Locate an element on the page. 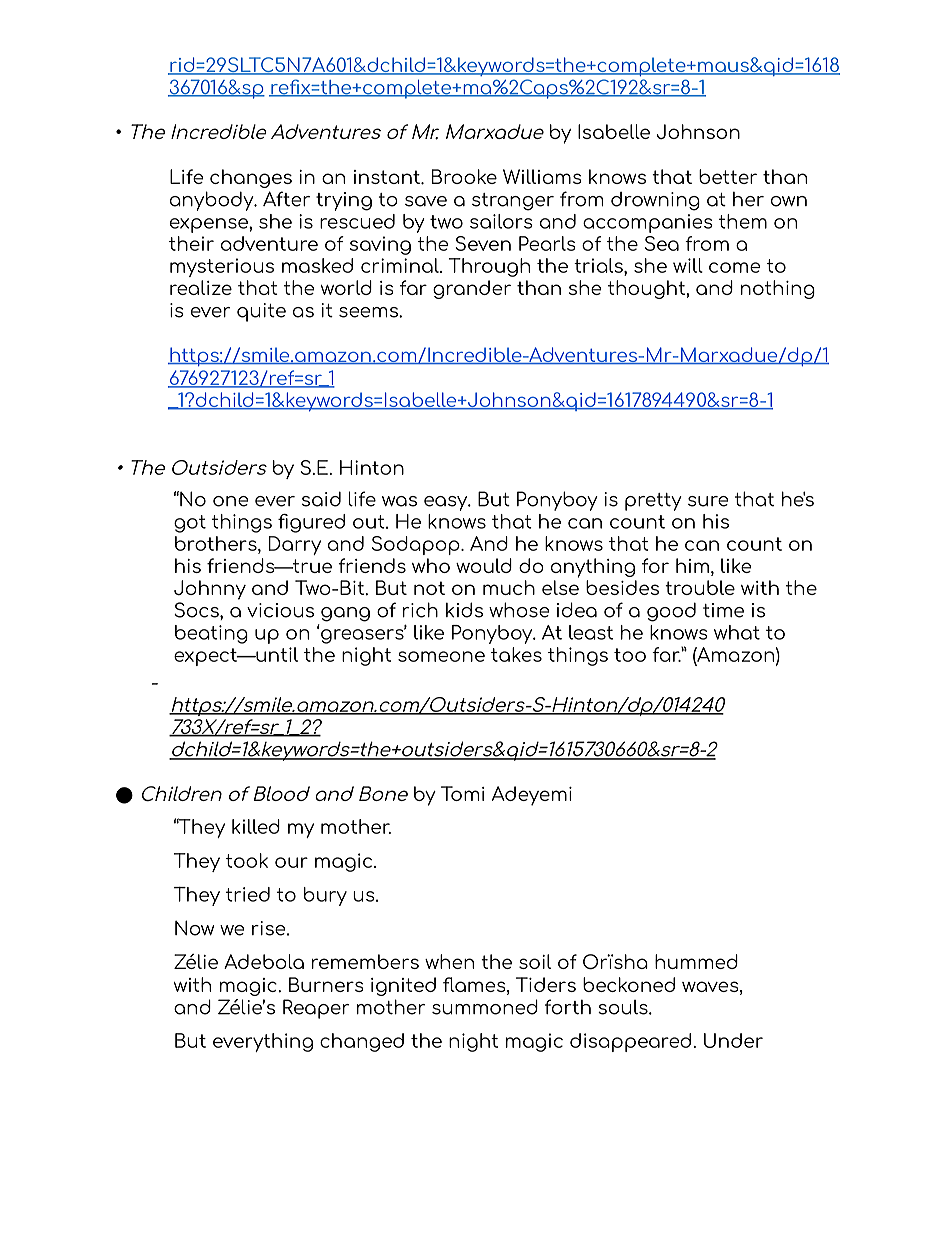 The image size is (952, 1233). better is located at coordinates (728, 176).
